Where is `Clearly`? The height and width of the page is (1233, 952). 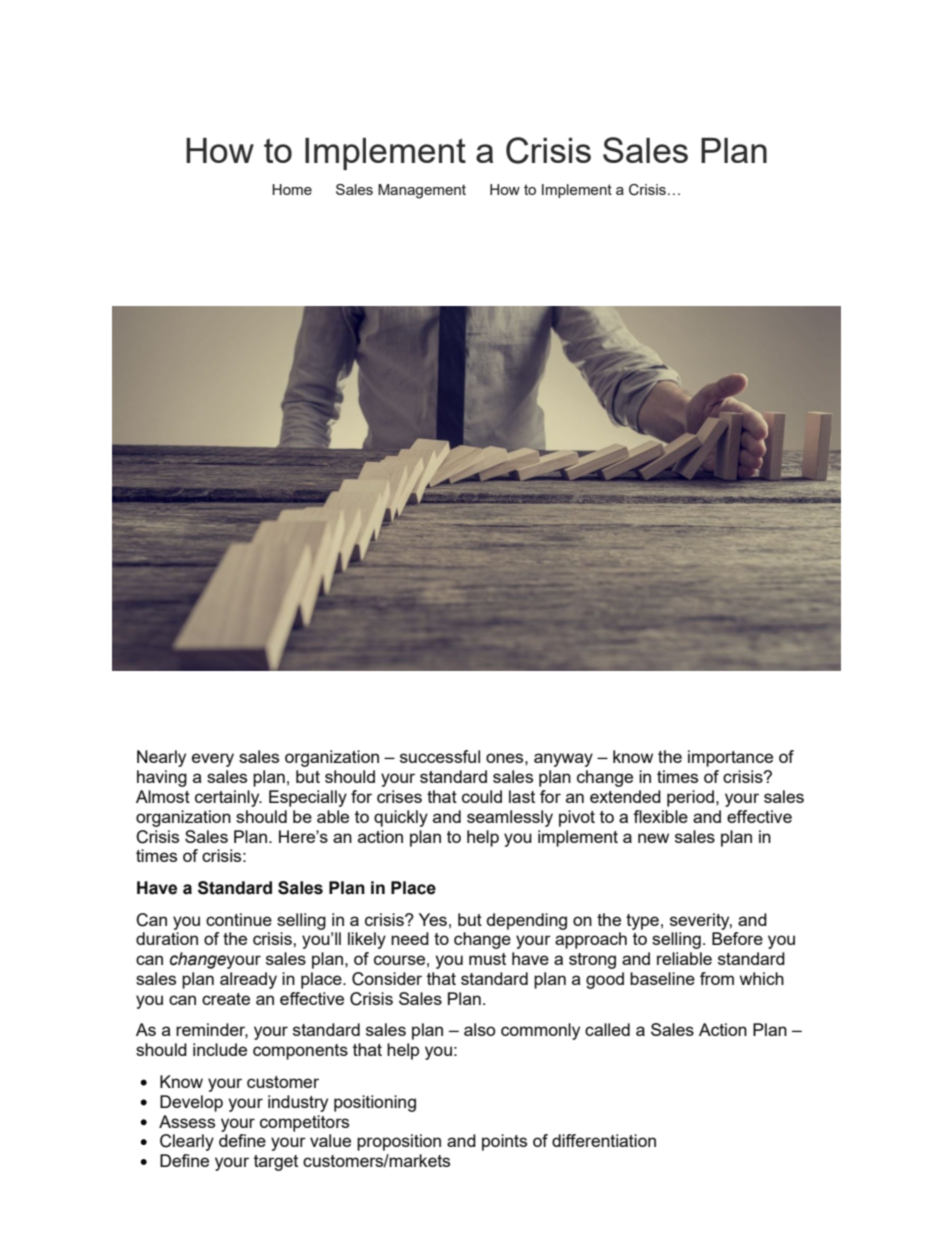 Clearly is located at coordinates (187, 1142).
